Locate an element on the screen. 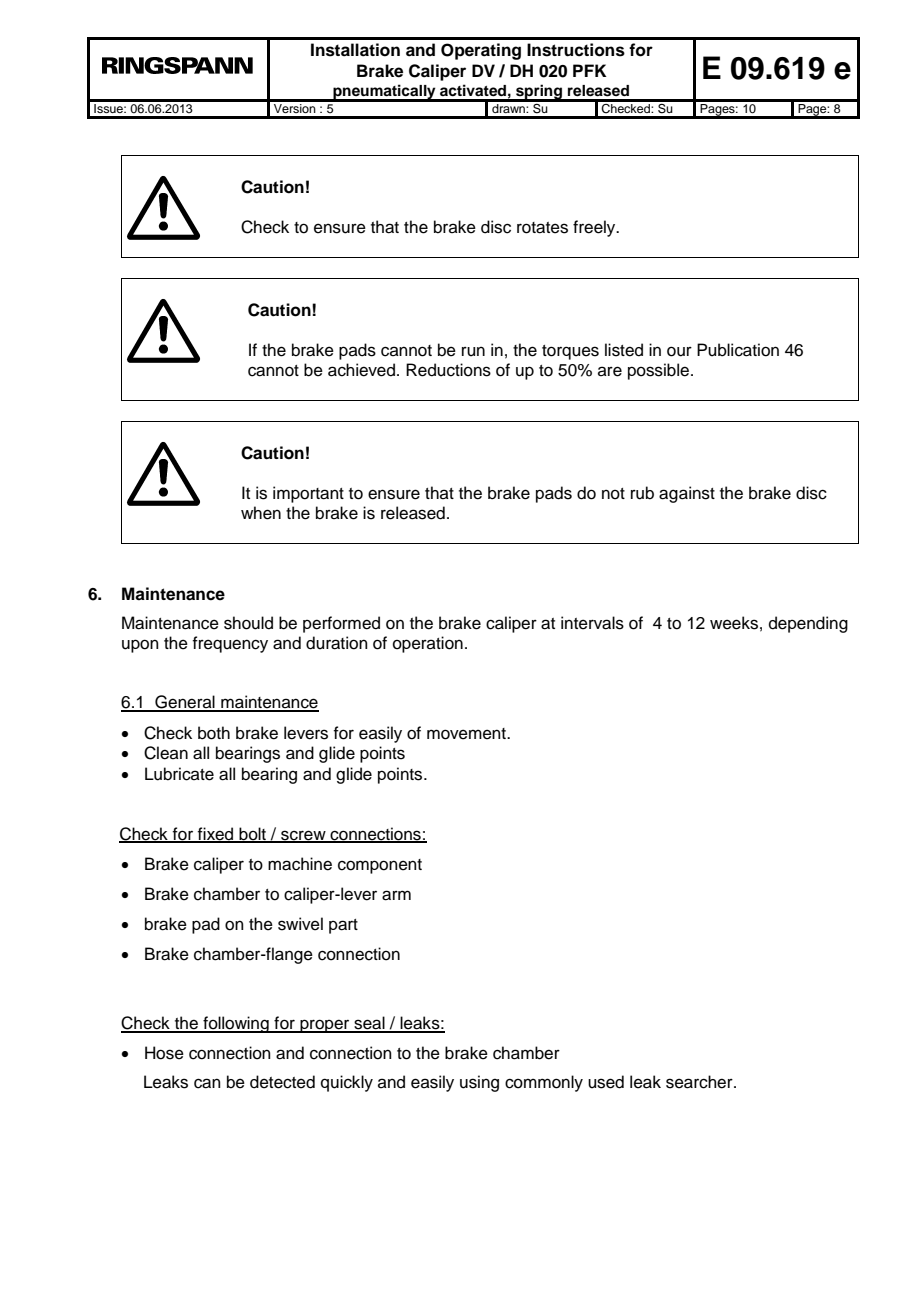  should is located at coordinates (248, 623).
